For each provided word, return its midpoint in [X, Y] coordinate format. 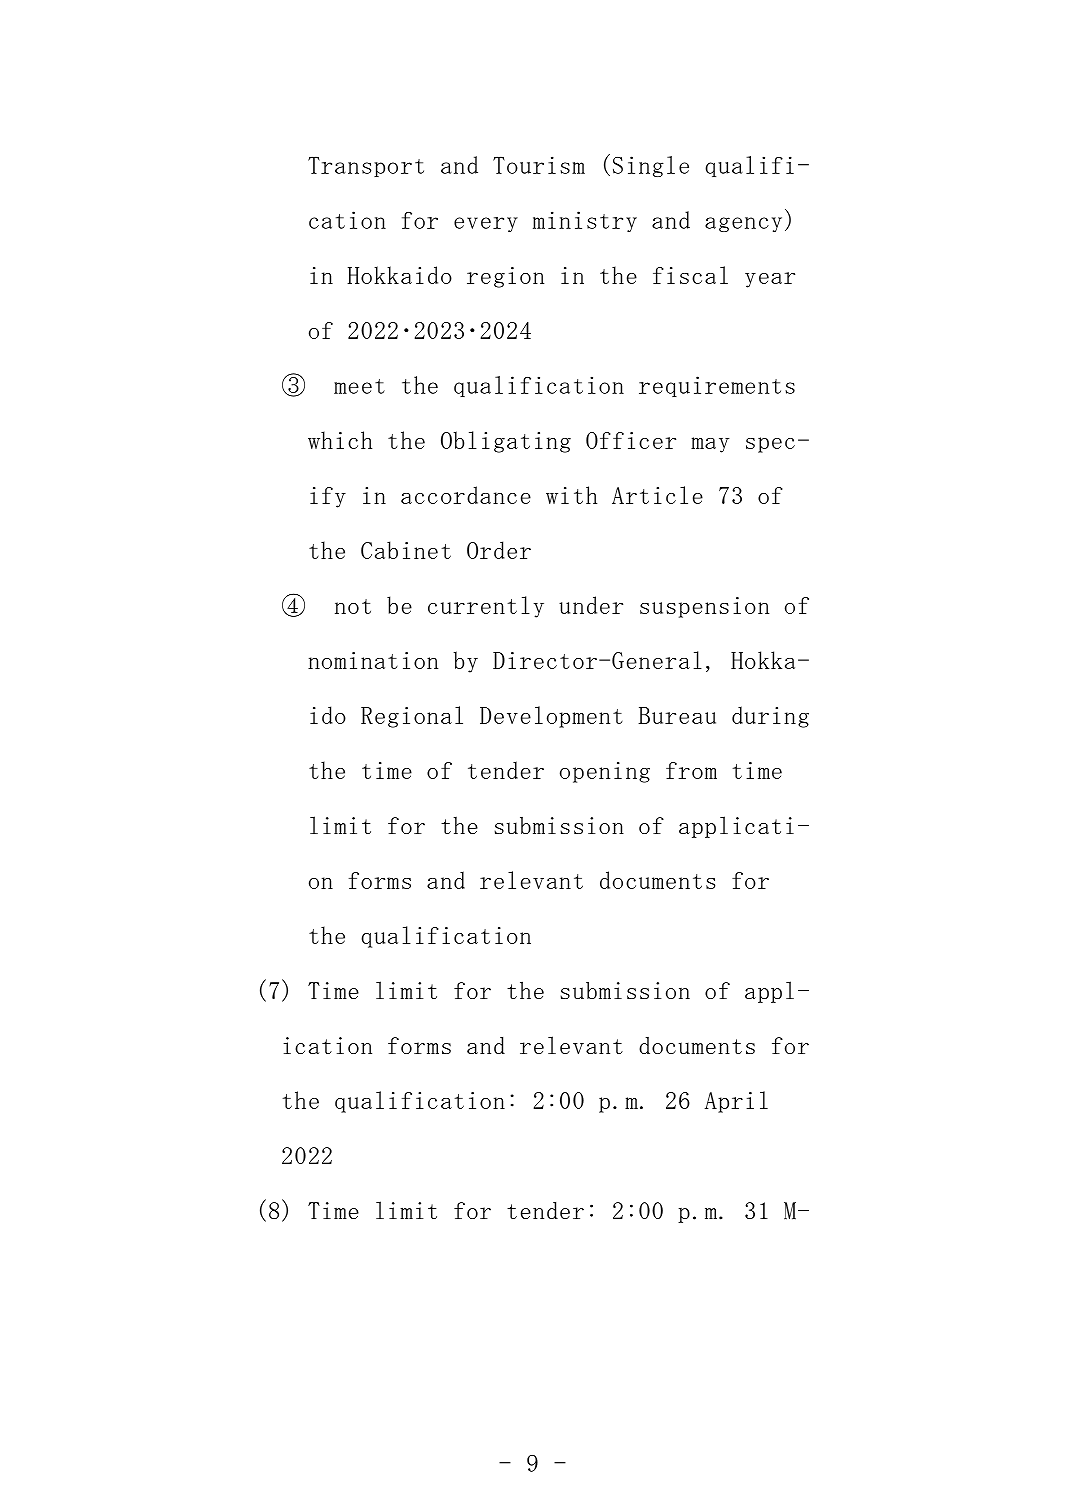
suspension [704, 607]
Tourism [539, 165]
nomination [373, 660]
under [591, 605]
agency [743, 224]
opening [605, 772]
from [691, 770]
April [736, 1102]
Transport [366, 167]
